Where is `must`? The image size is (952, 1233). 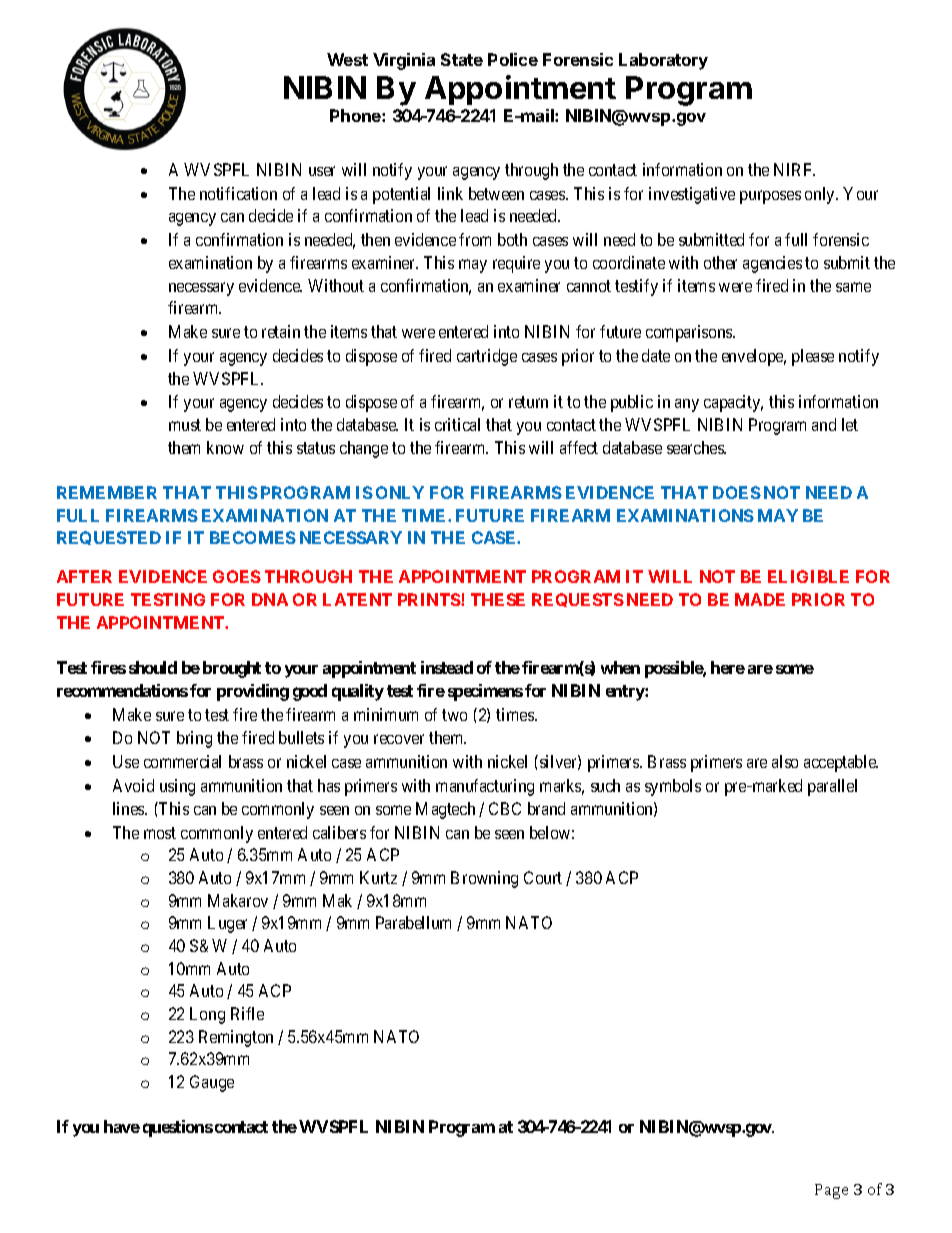
must is located at coordinates (185, 425).
